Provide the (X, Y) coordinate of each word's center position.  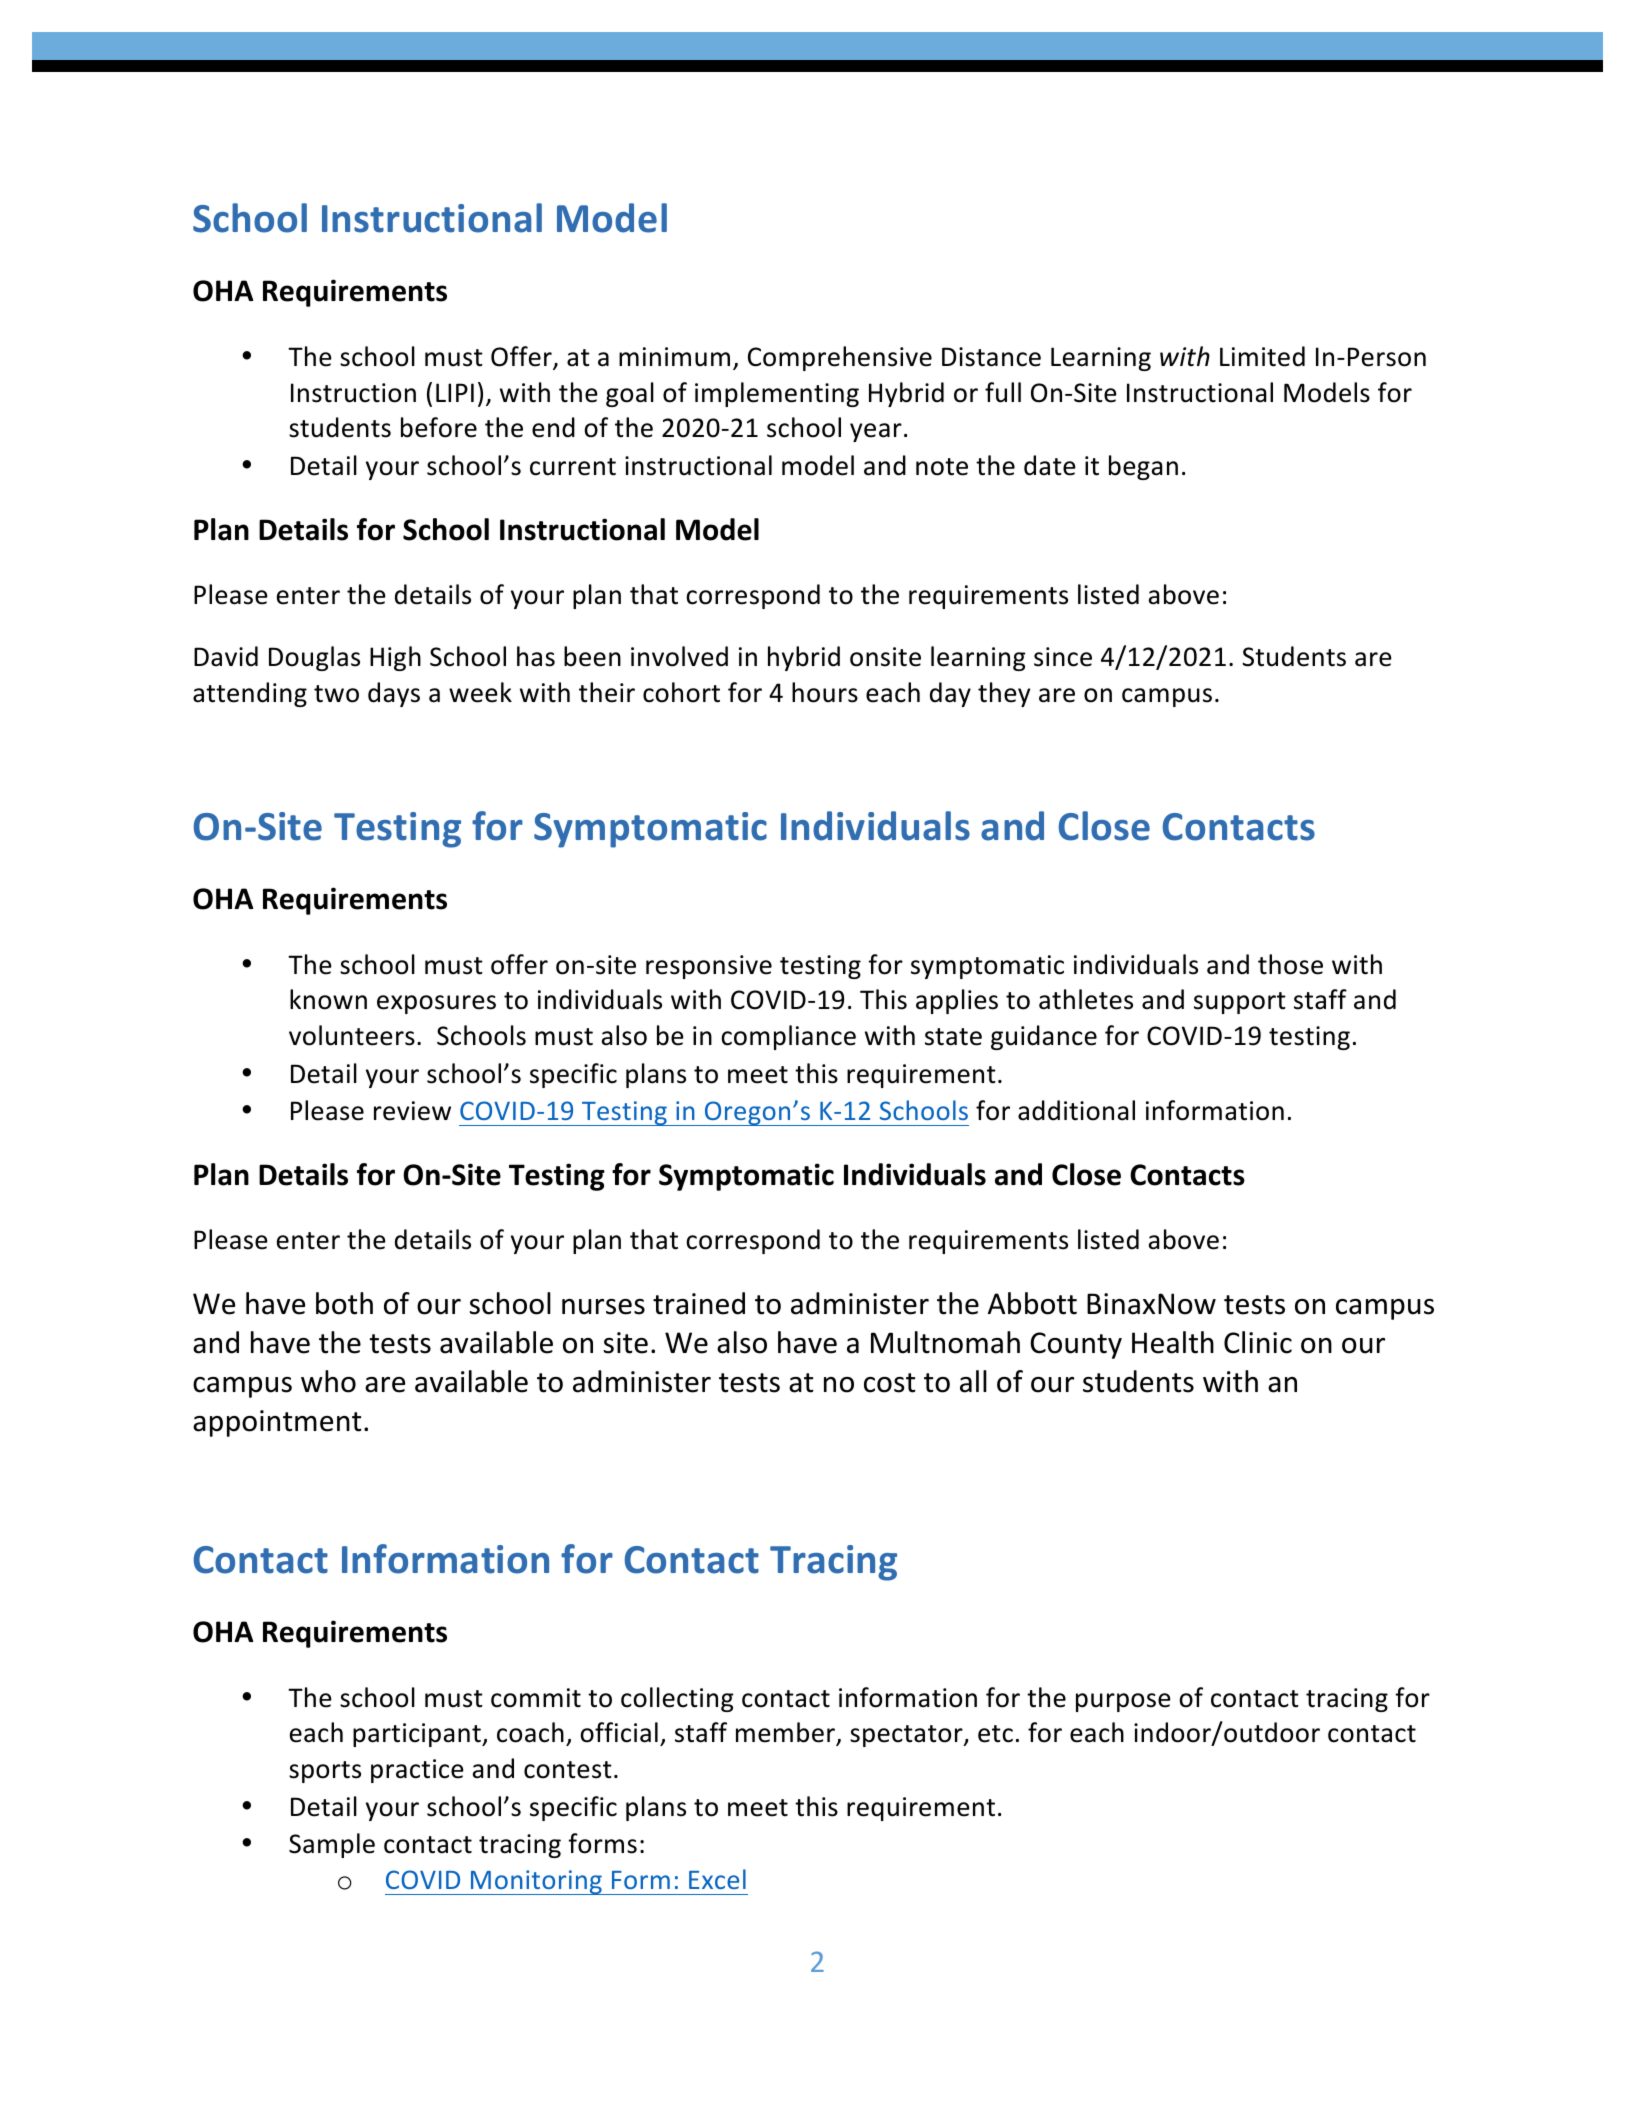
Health (1173, 1342)
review (412, 1111)
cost (890, 1383)
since (1063, 657)
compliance (788, 1037)
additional (1076, 1110)
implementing (777, 394)
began (1143, 467)
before (439, 427)
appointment (277, 1423)
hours (825, 692)
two (336, 694)
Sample (332, 1845)
